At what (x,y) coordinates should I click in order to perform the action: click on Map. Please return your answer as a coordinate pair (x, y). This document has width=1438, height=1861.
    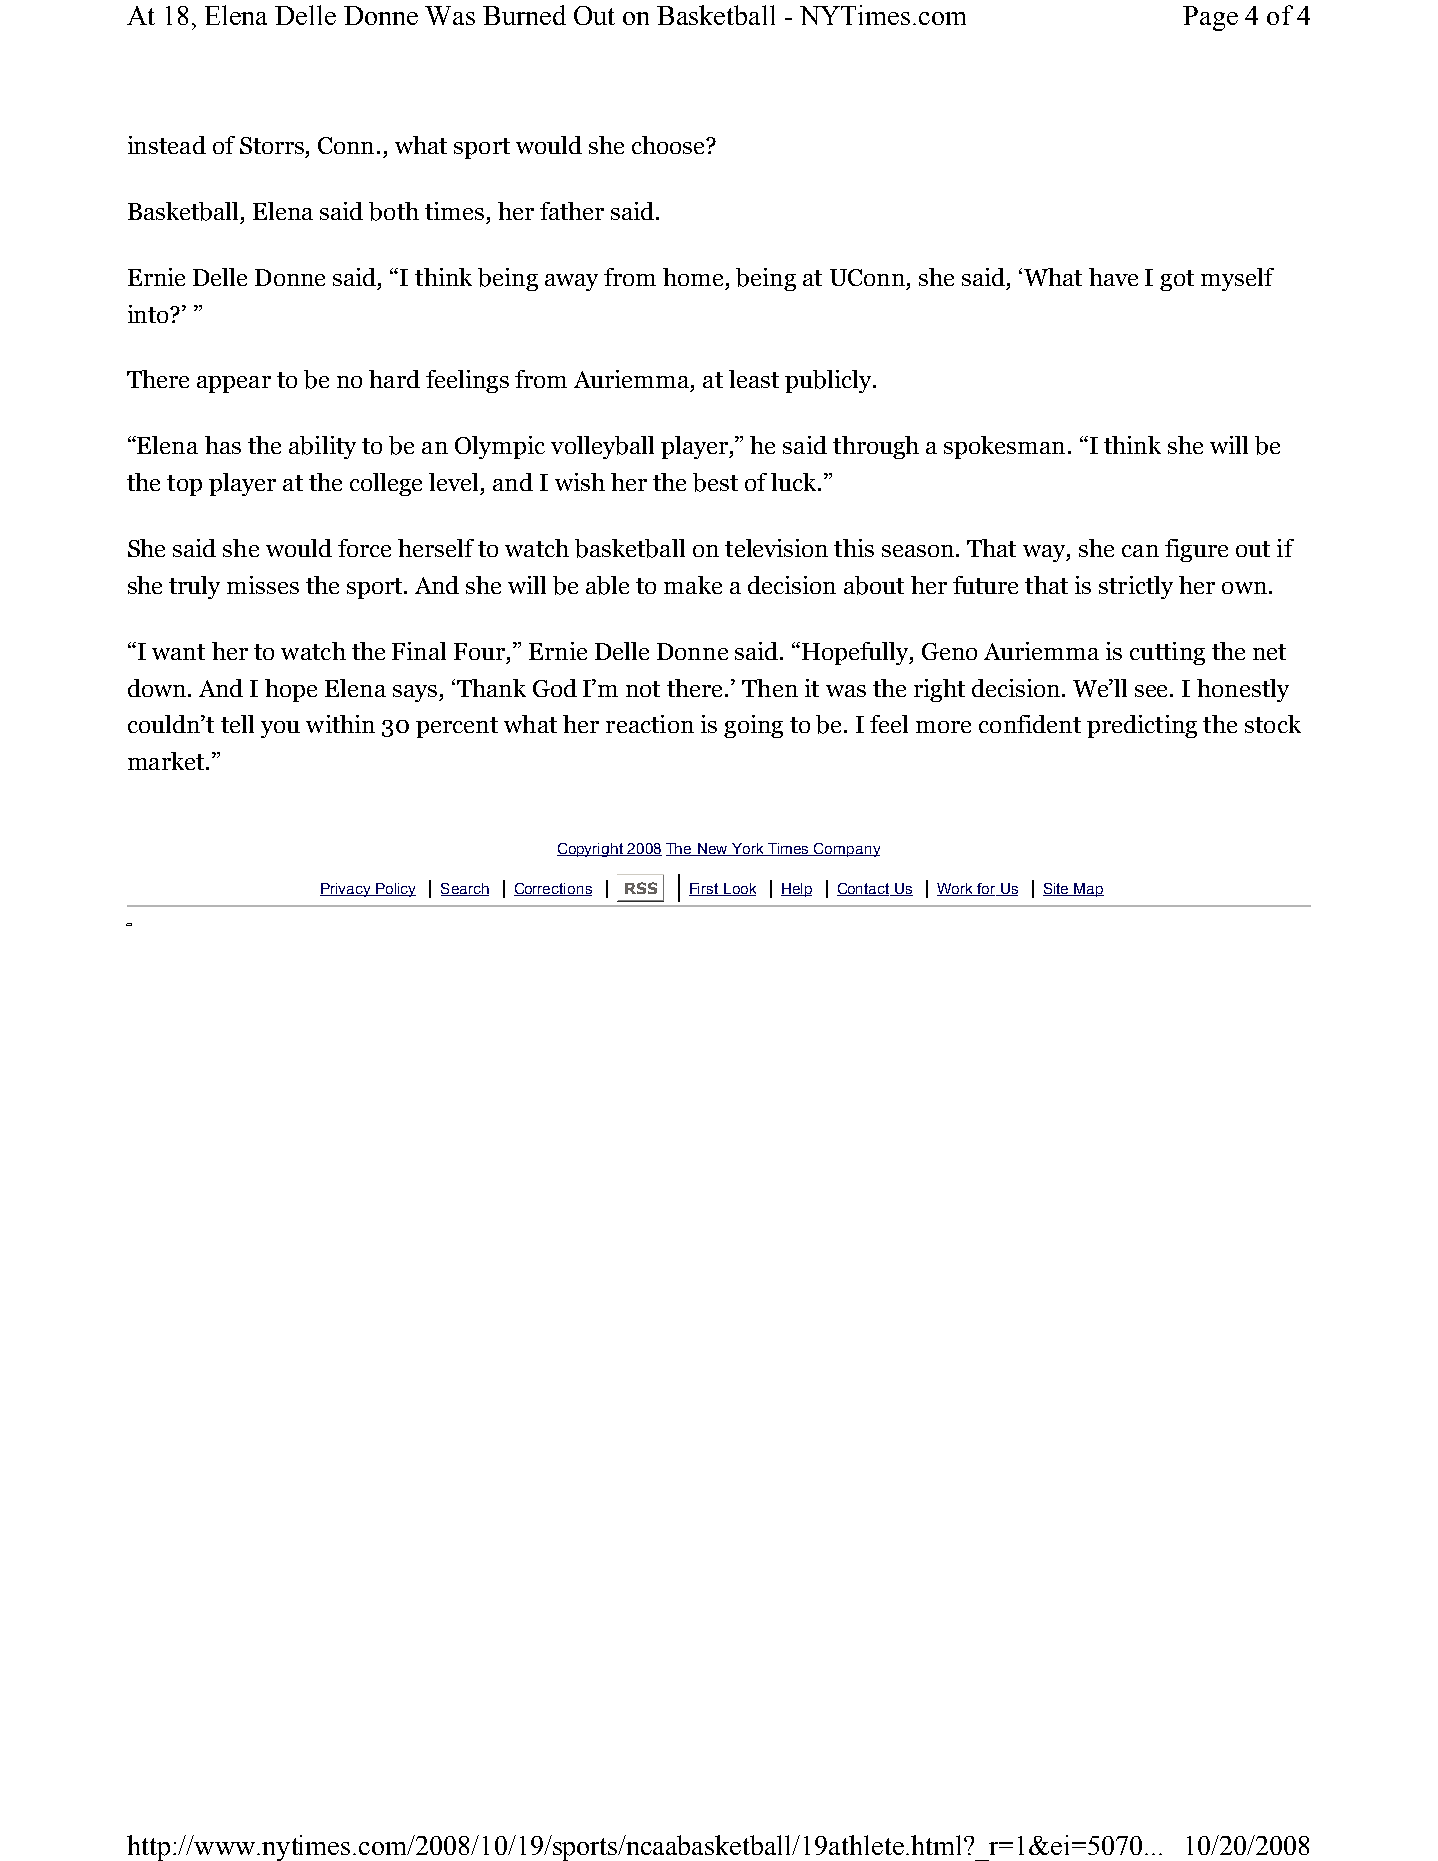
    Looking at the image, I should click on (1088, 890).
